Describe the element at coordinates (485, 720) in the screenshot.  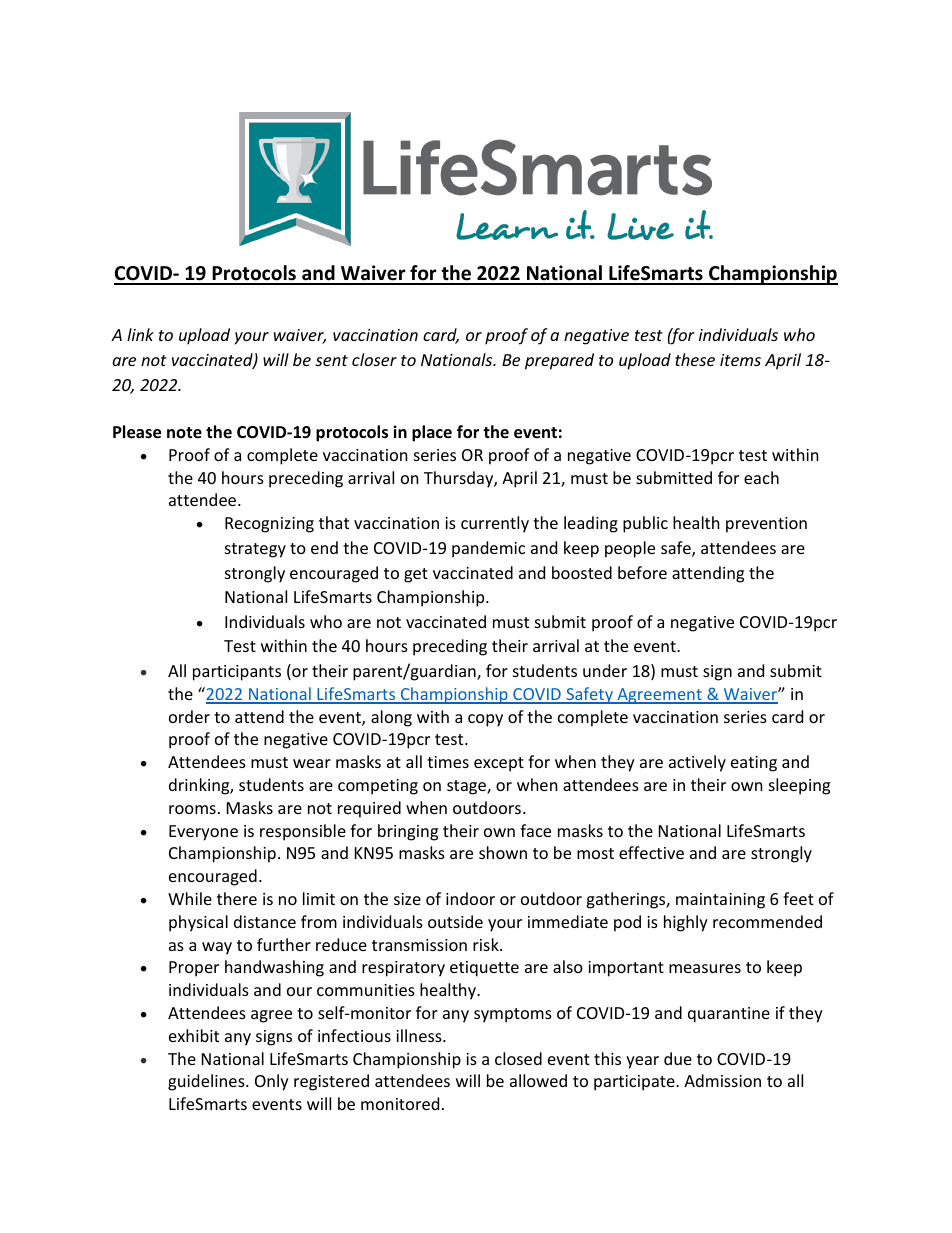
I see `copy` at that location.
